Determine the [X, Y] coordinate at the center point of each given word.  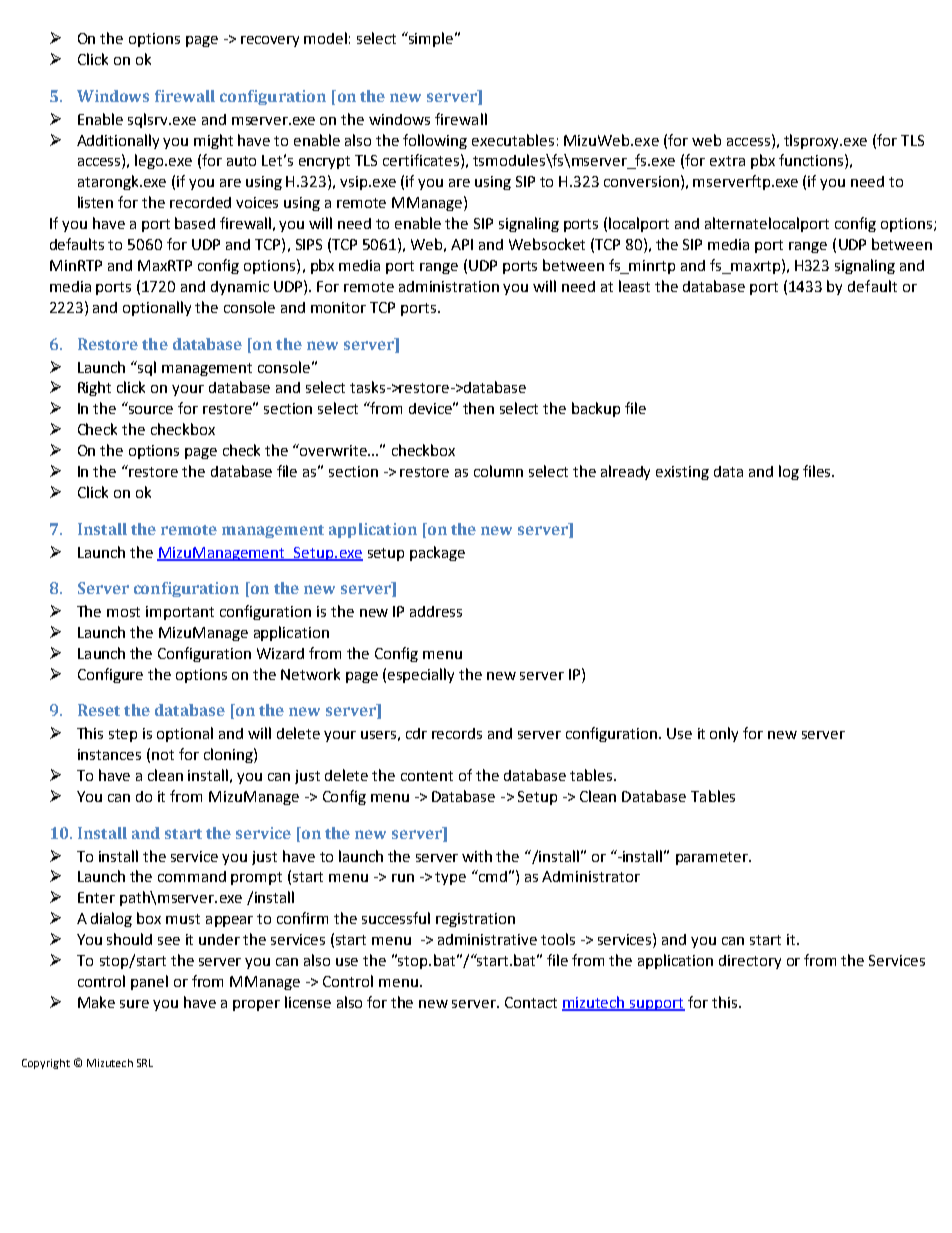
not [163, 755]
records [457, 733]
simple [431, 39]
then [478, 408]
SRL [145, 1063]
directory [750, 962]
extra [727, 161]
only [724, 734]
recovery [270, 41]
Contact [531, 1002]
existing [682, 473]
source [151, 410]
